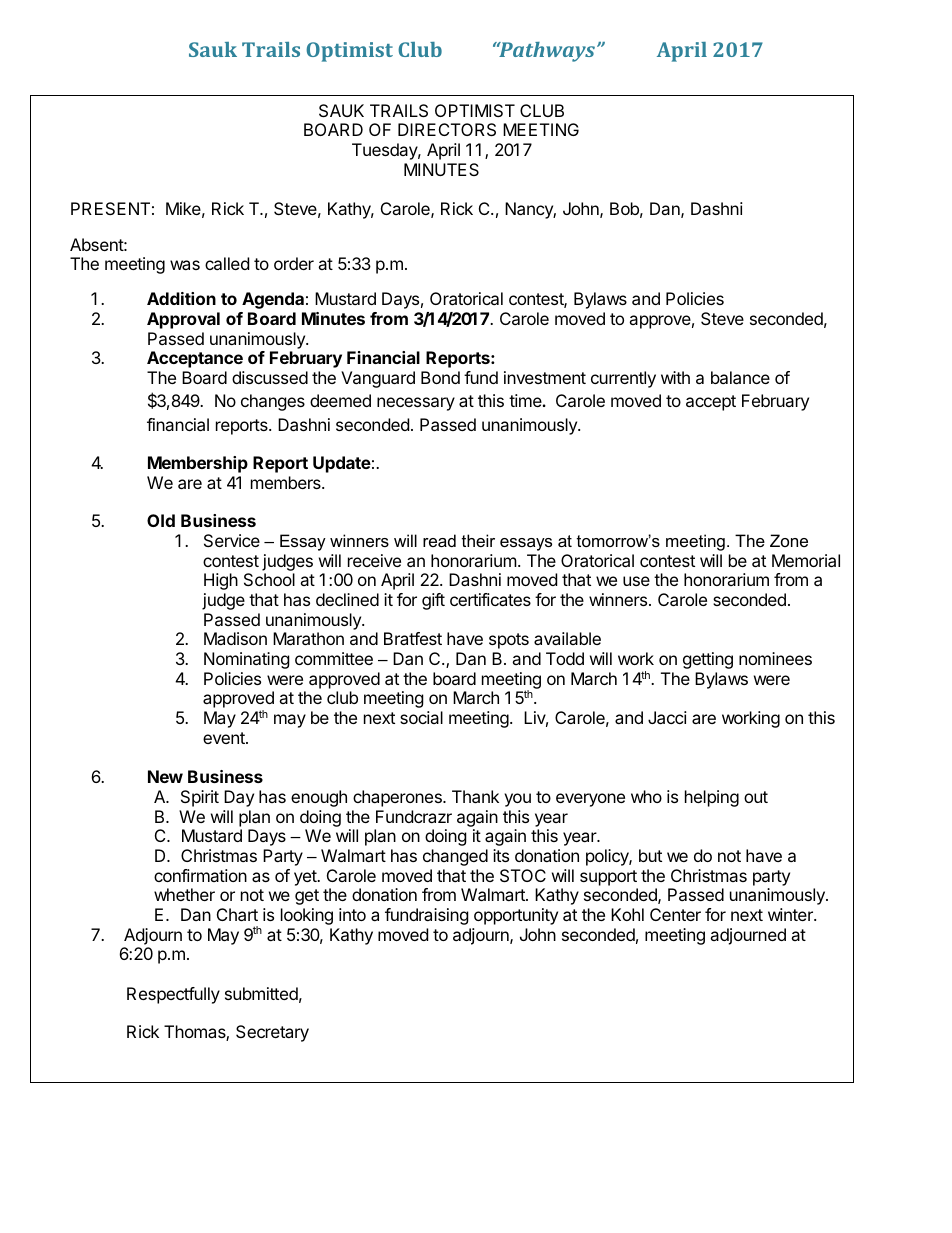 The height and width of the page is (1233, 952). I want to click on getting, so click(708, 660).
